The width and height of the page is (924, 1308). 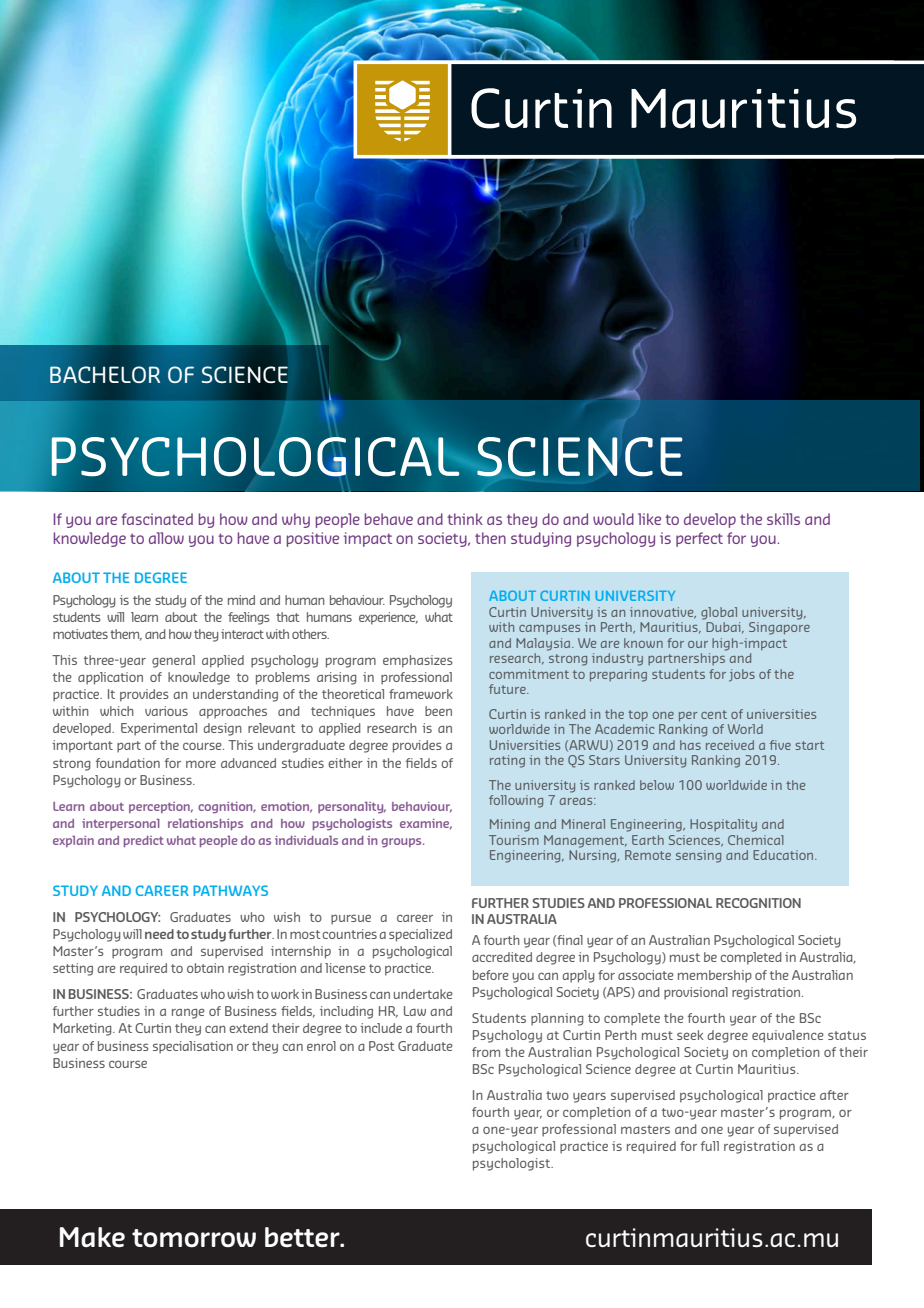 I want to click on full, so click(x=710, y=1146).
